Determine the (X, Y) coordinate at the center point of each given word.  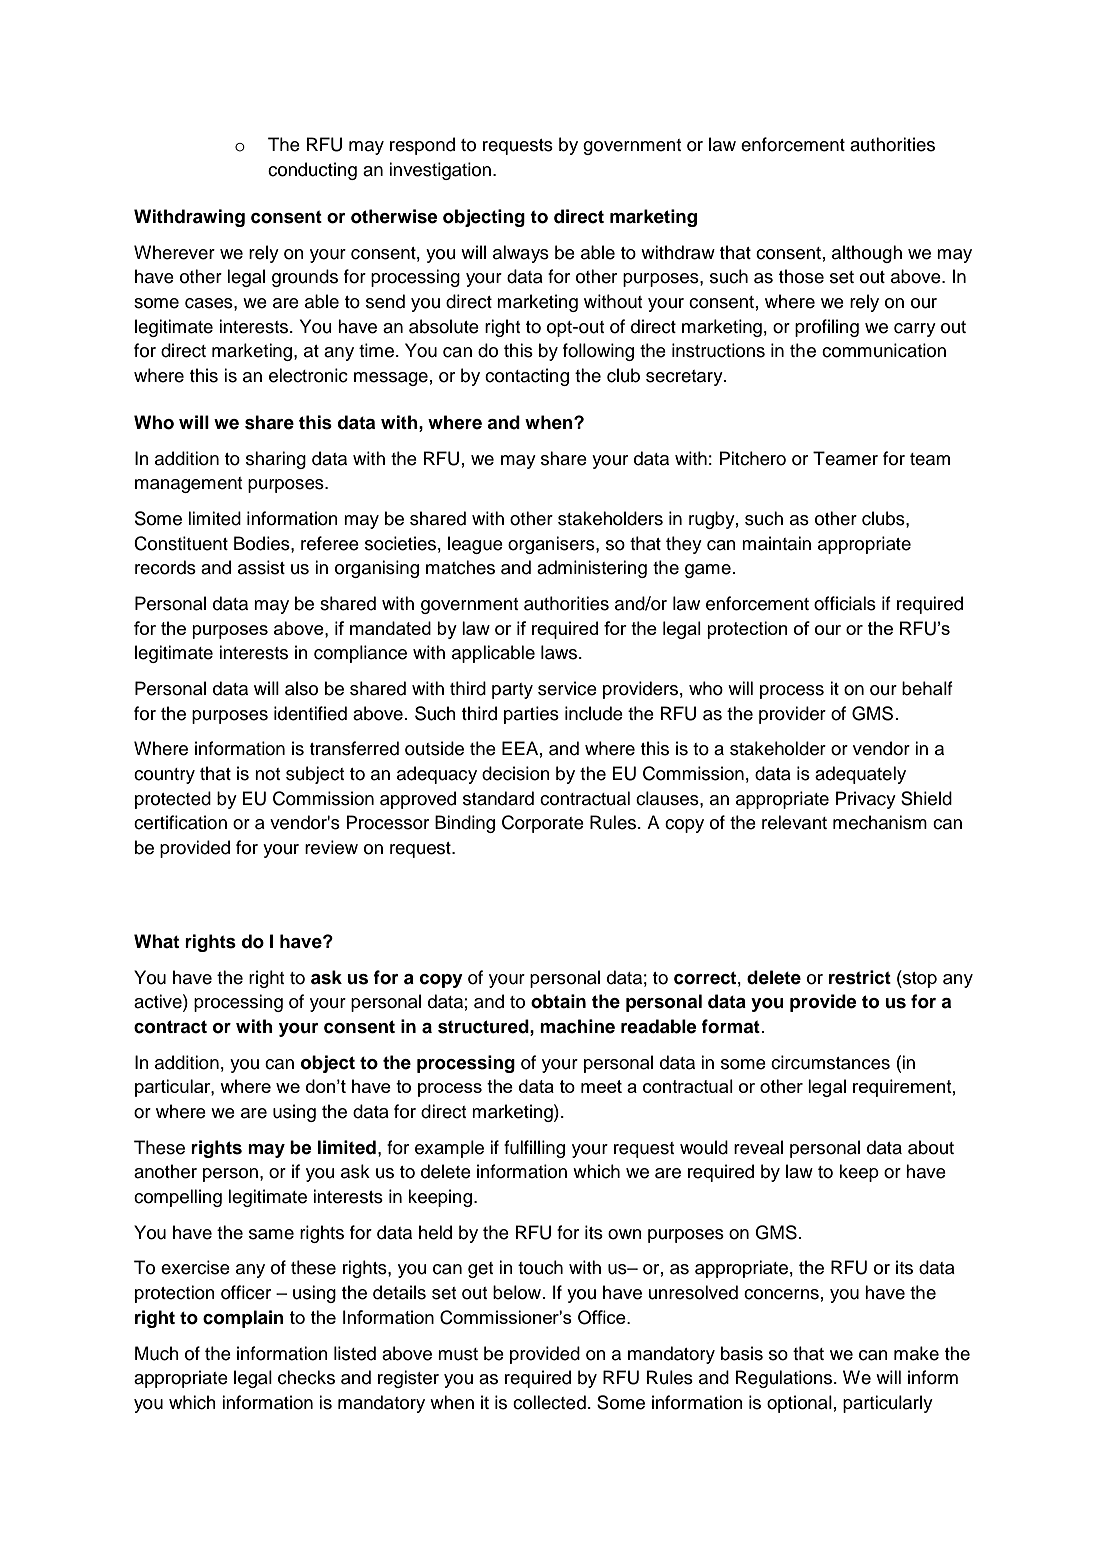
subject (315, 775)
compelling (178, 1198)
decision (516, 773)
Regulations (785, 1379)
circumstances (830, 1062)
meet (601, 1086)
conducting (312, 171)
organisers (552, 545)
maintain (776, 543)
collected (549, 1402)
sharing (276, 460)
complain (243, 1319)
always (521, 254)
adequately (860, 775)
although (867, 254)
